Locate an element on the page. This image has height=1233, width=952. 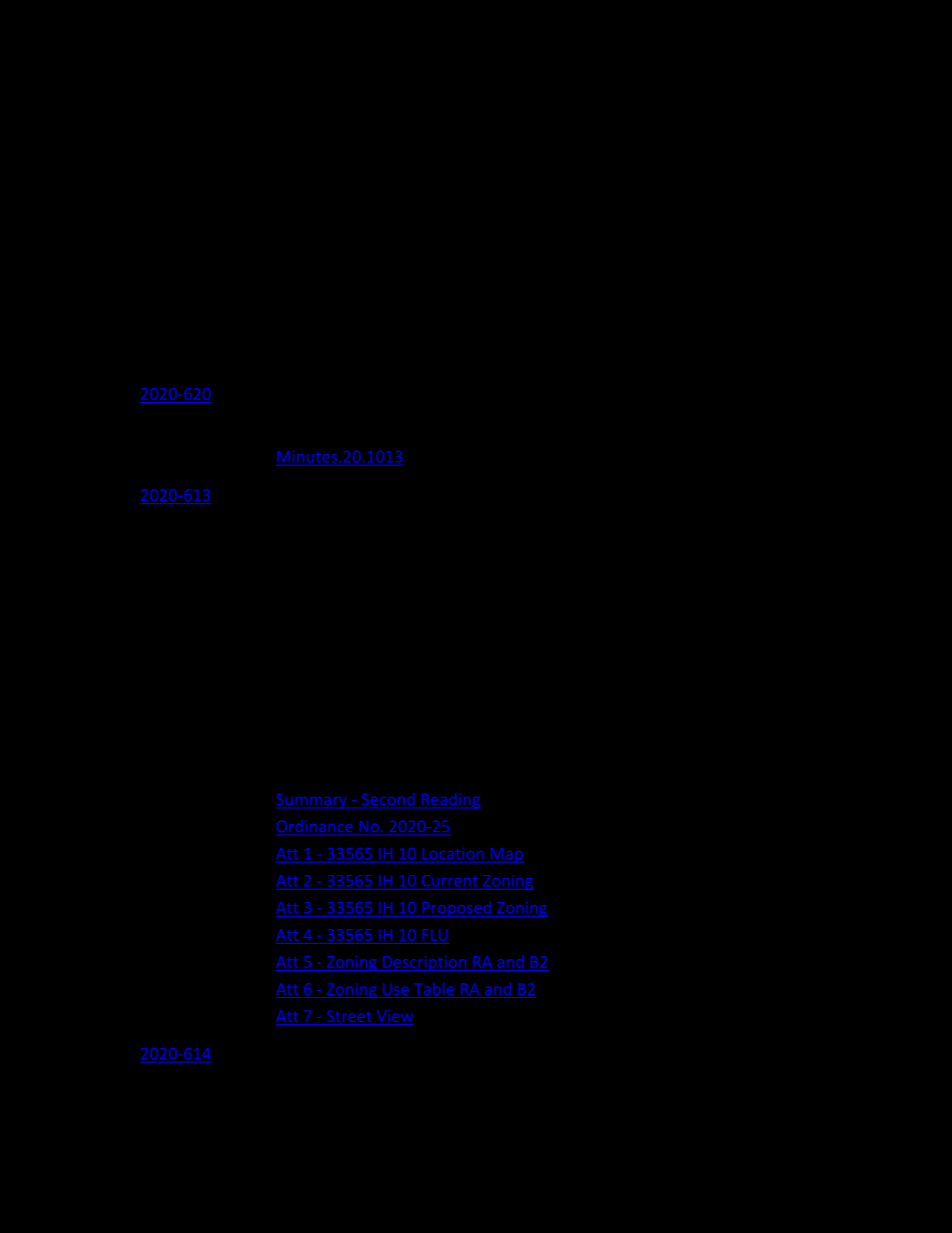
Description is located at coordinates (425, 963).
